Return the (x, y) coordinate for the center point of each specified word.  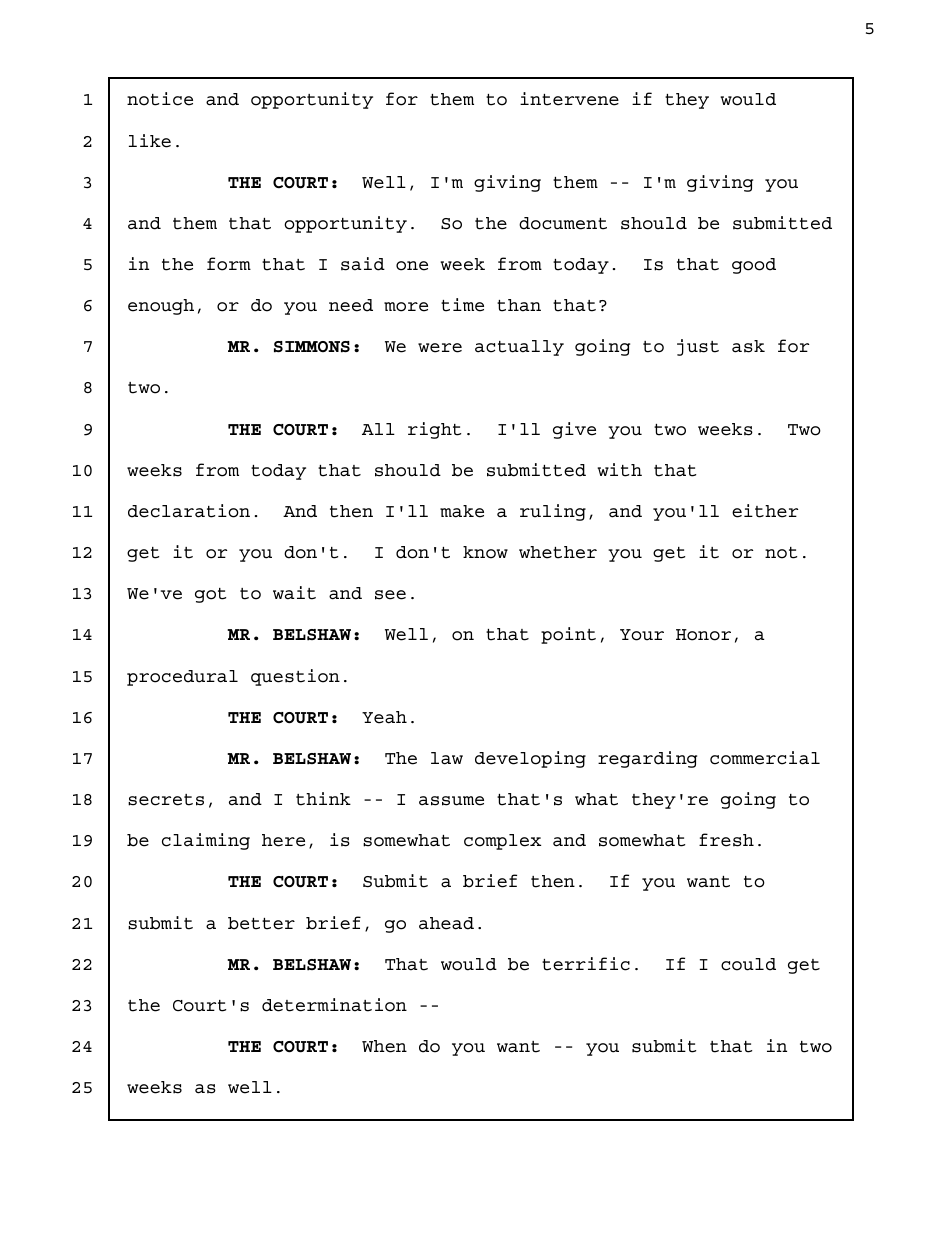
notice (160, 99)
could (748, 964)
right (434, 430)
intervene (569, 99)
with (619, 470)
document (563, 223)
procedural (182, 678)
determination (334, 1005)
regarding (647, 759)
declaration (189, 511)
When (384, 1046)
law (447, 758)
